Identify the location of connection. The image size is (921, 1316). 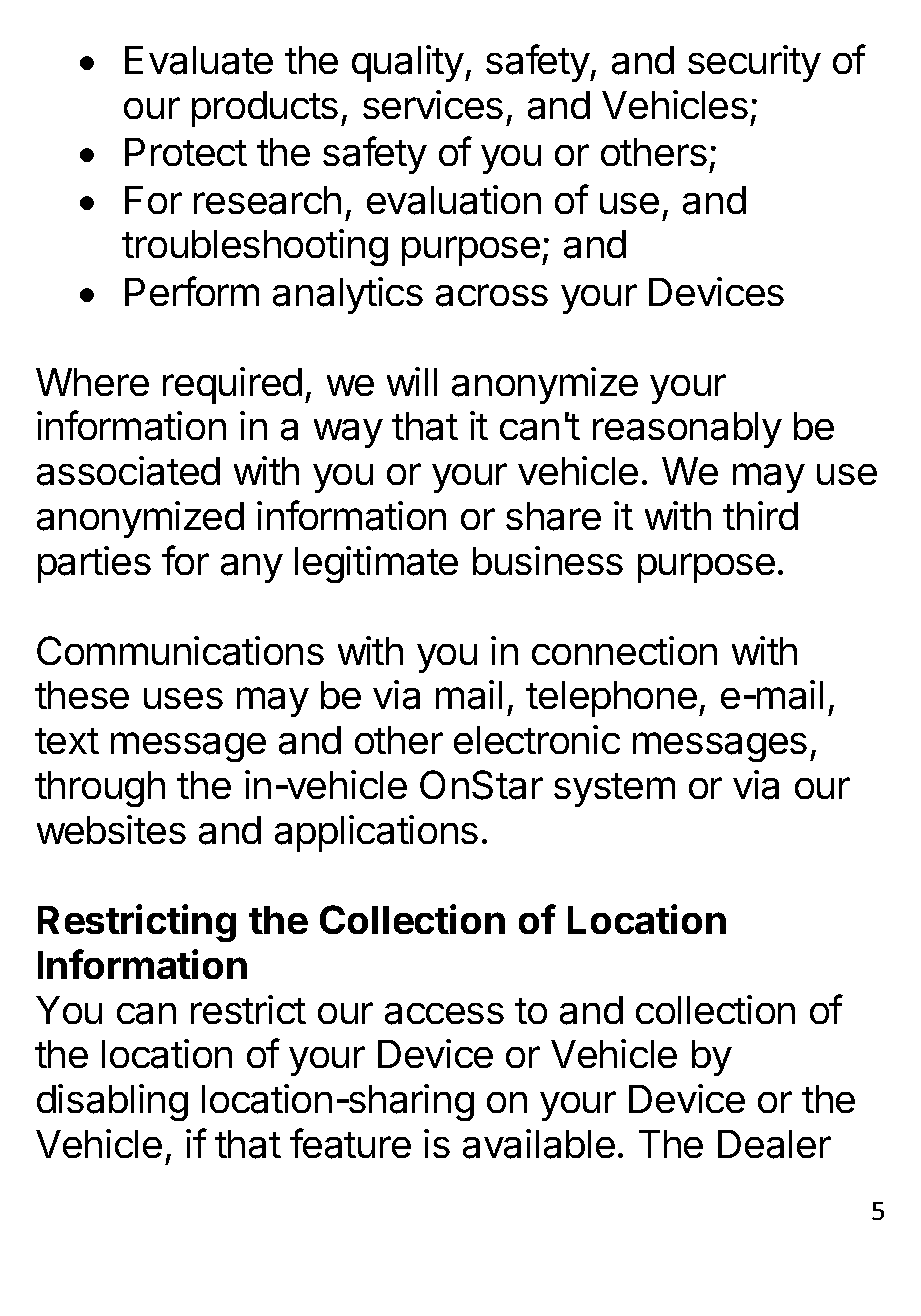
(624, 650).
